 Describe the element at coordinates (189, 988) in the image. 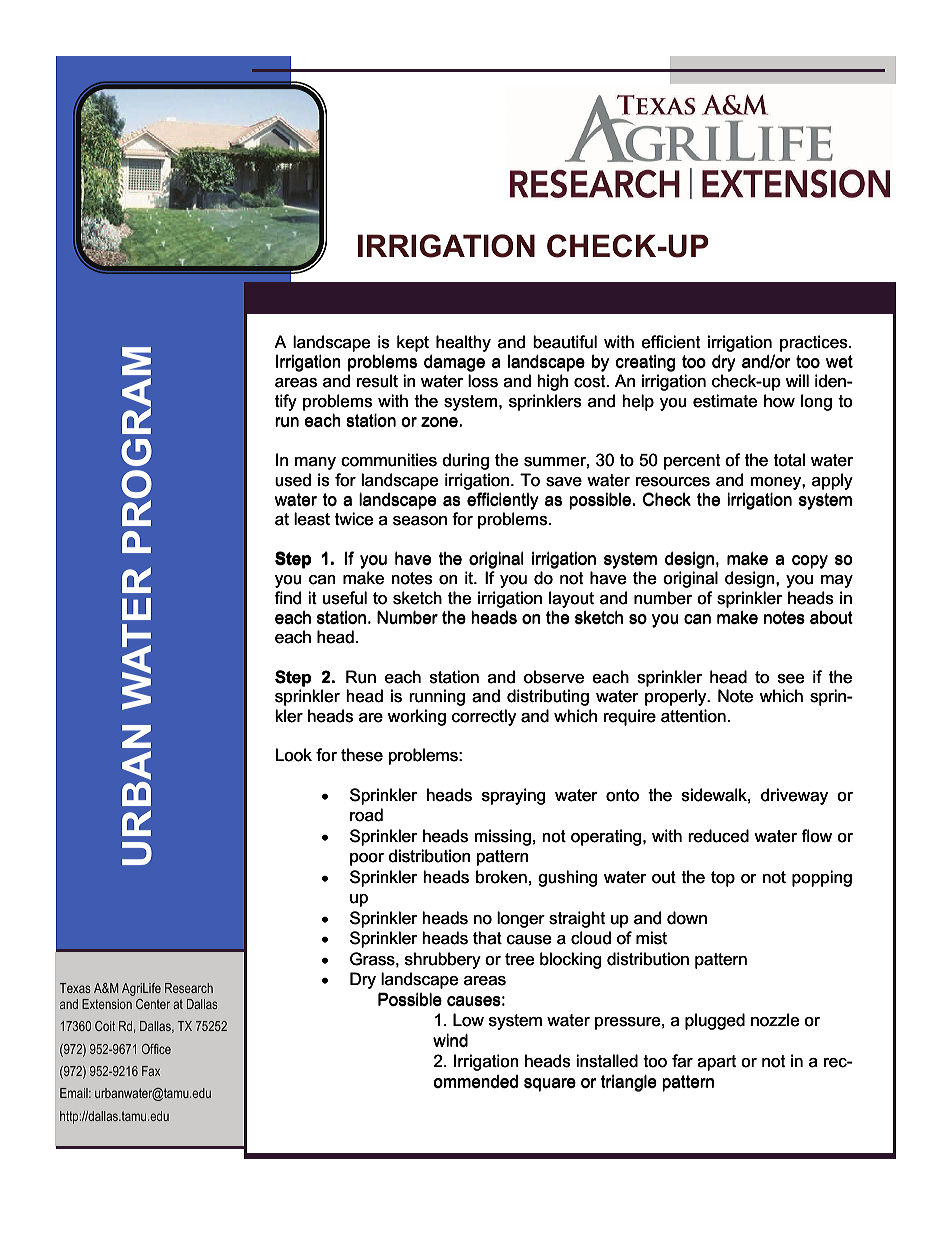

I see `Research` at that location.
